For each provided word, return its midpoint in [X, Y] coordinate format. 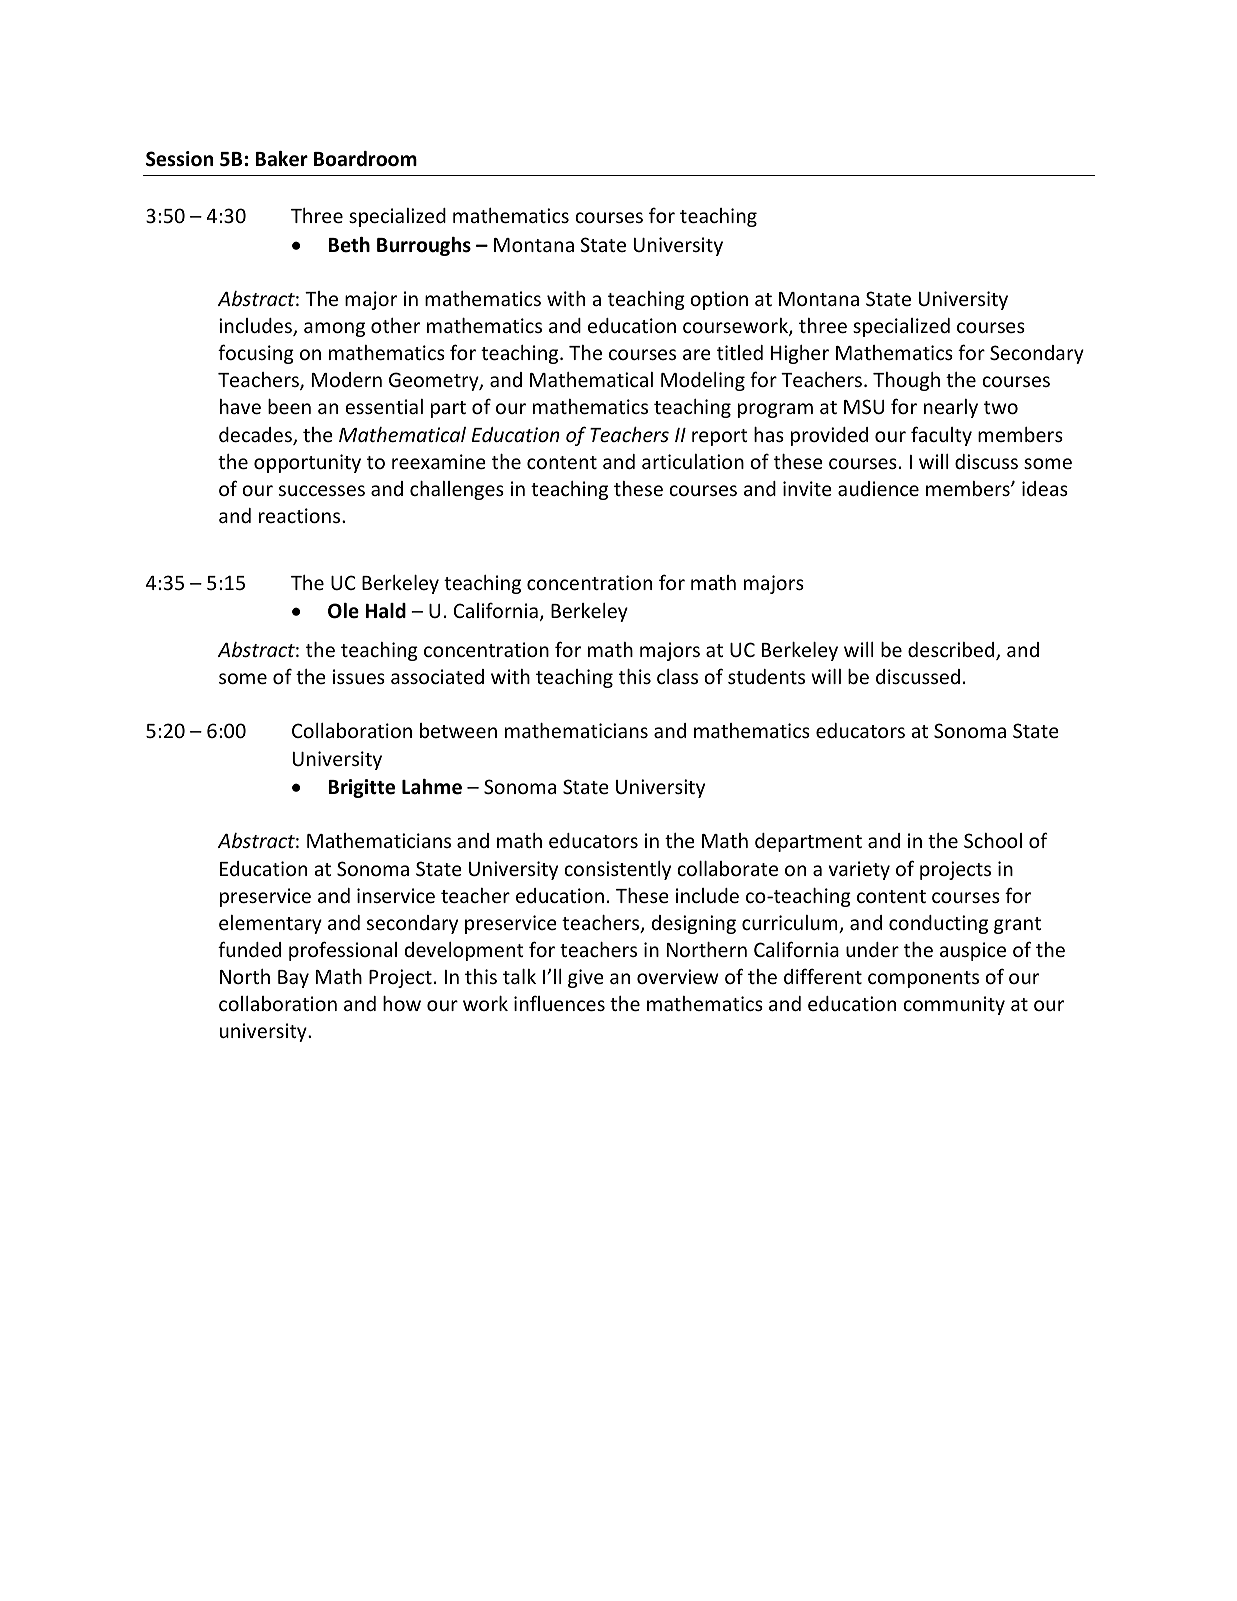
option [719, 300]
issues [359, 676]
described [952, 651]
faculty [941, 436]
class [677, 676]
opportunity [307, 463]
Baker [281, 159]
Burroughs [424, 246]
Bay [293, 979]
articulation [693, 461]
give [586, 978]
